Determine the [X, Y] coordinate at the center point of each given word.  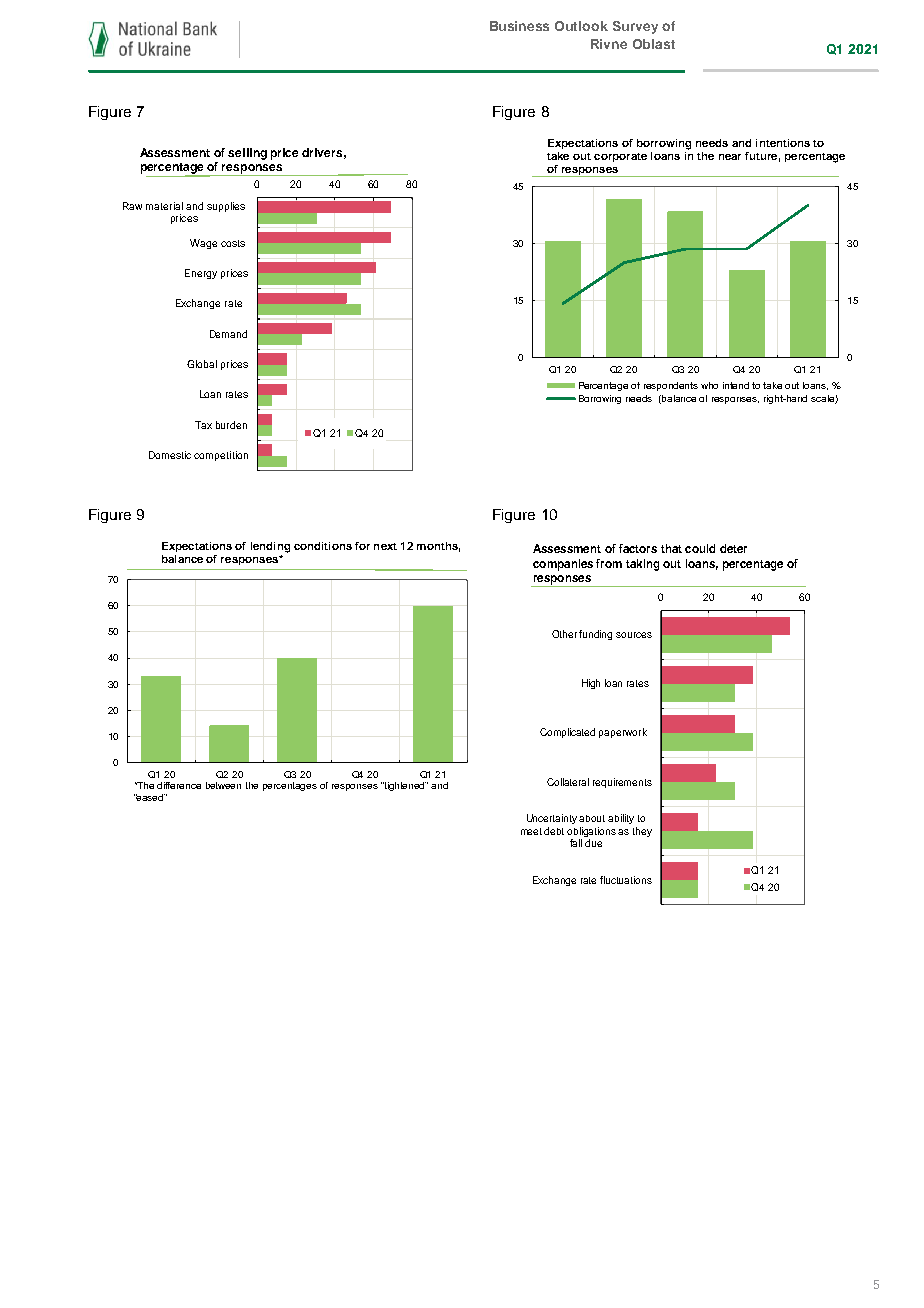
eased [150, 797]
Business [519, 26]
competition [221, 456]
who [709, 385]
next [385, 546]
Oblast [654, 44]
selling [247, 154]
